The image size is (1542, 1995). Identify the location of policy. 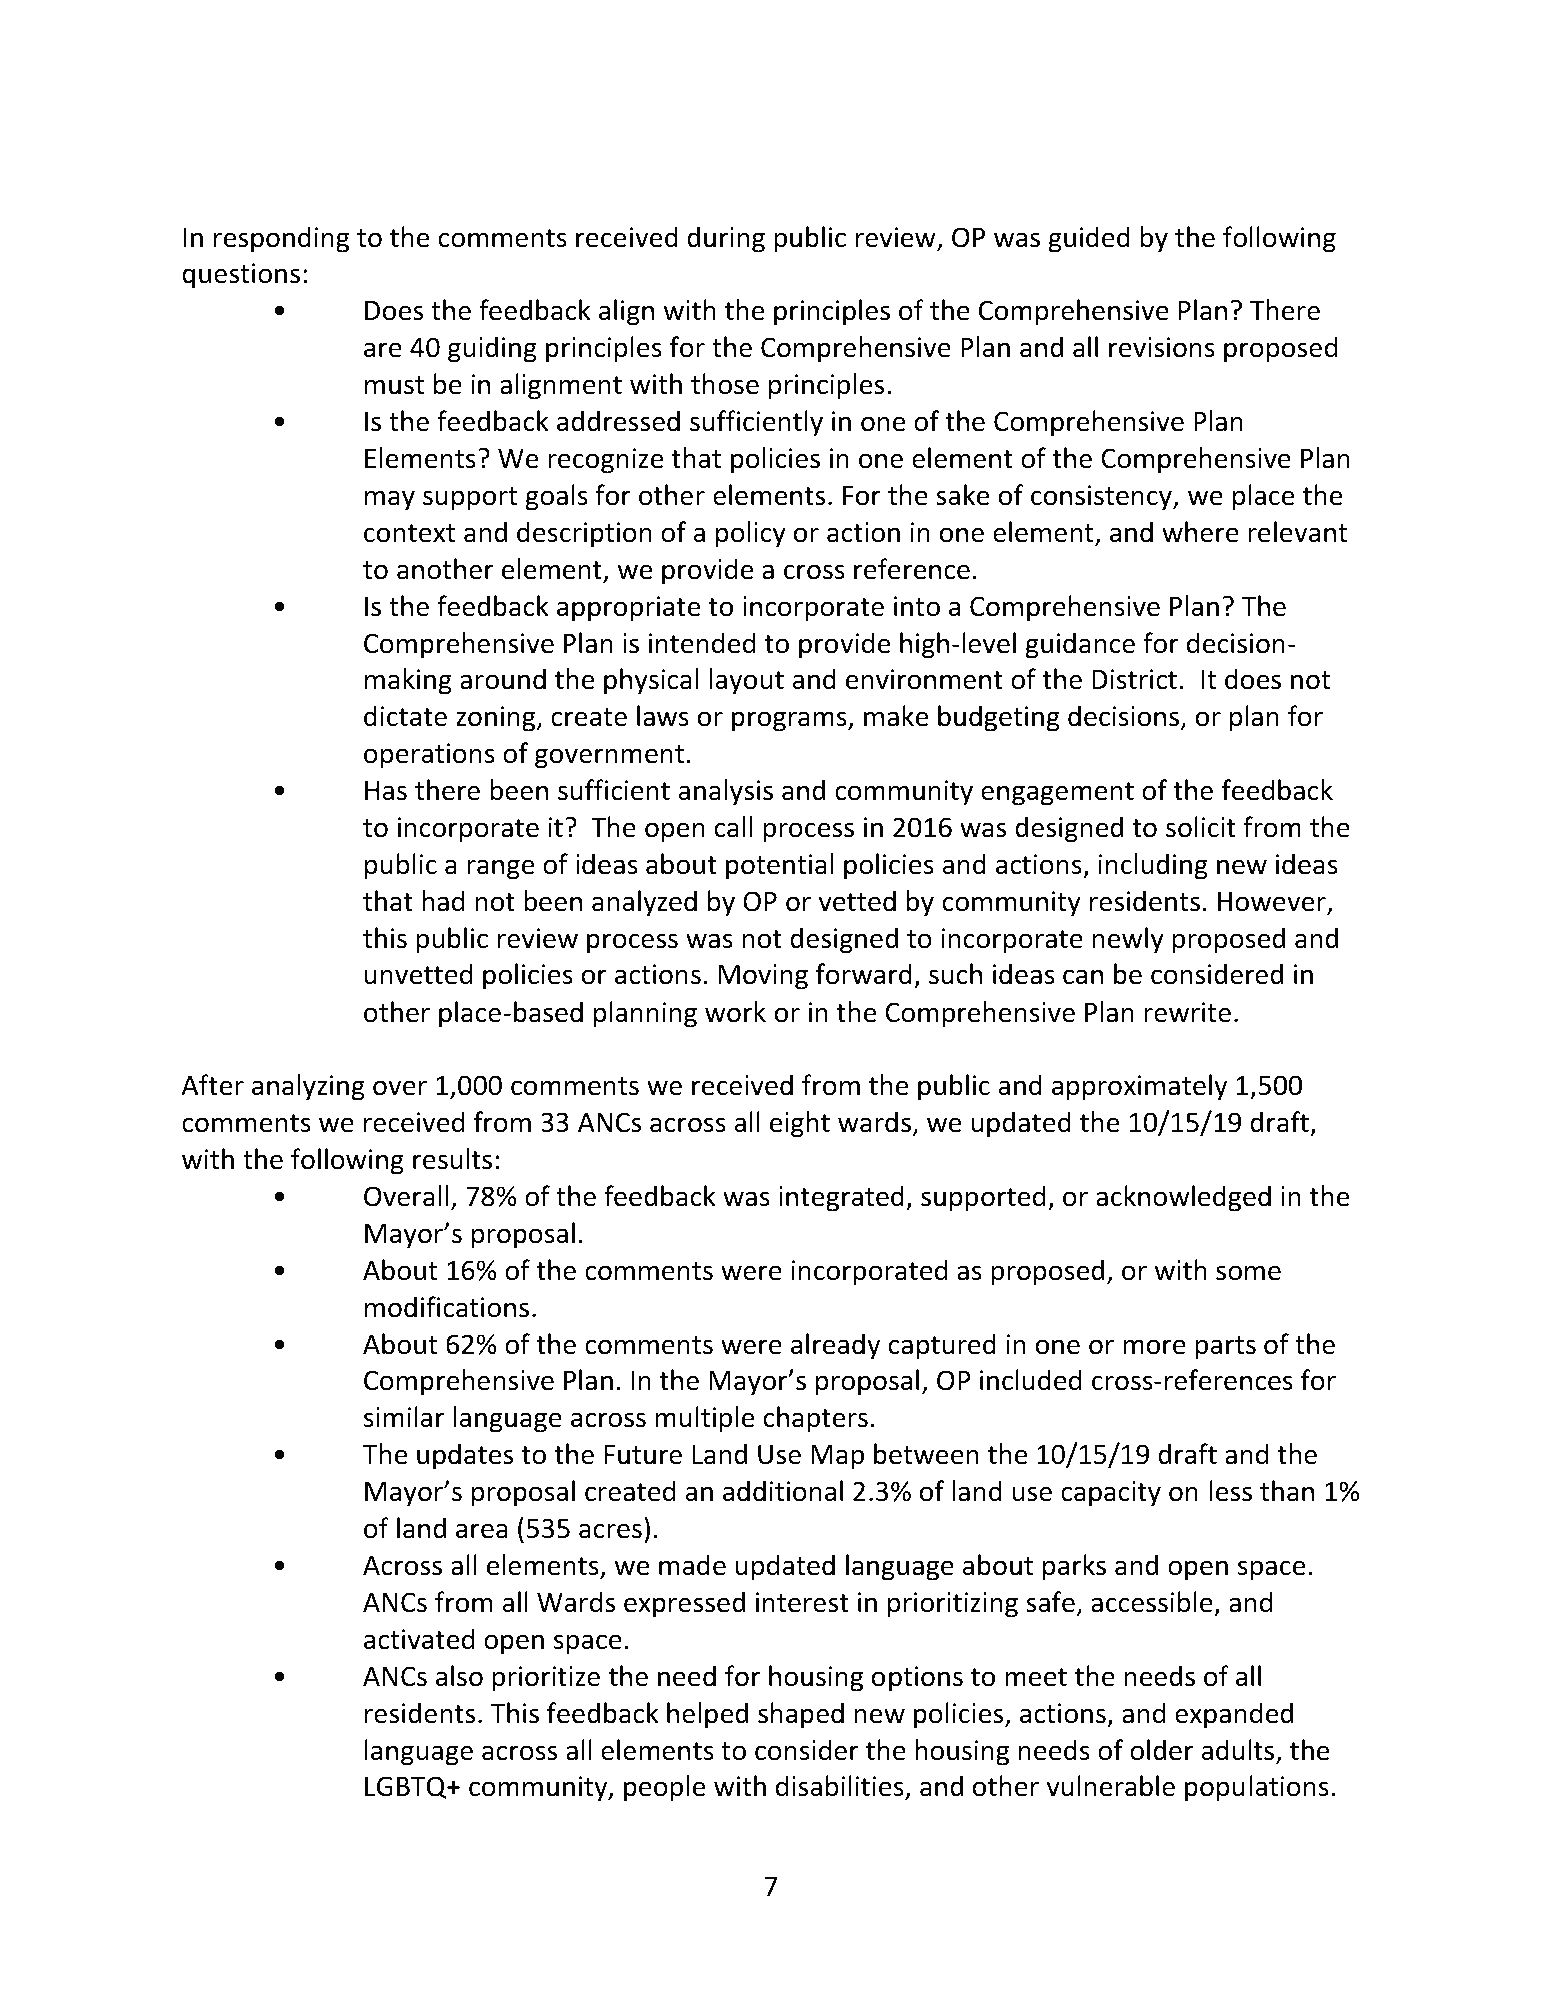
(751, 534).
